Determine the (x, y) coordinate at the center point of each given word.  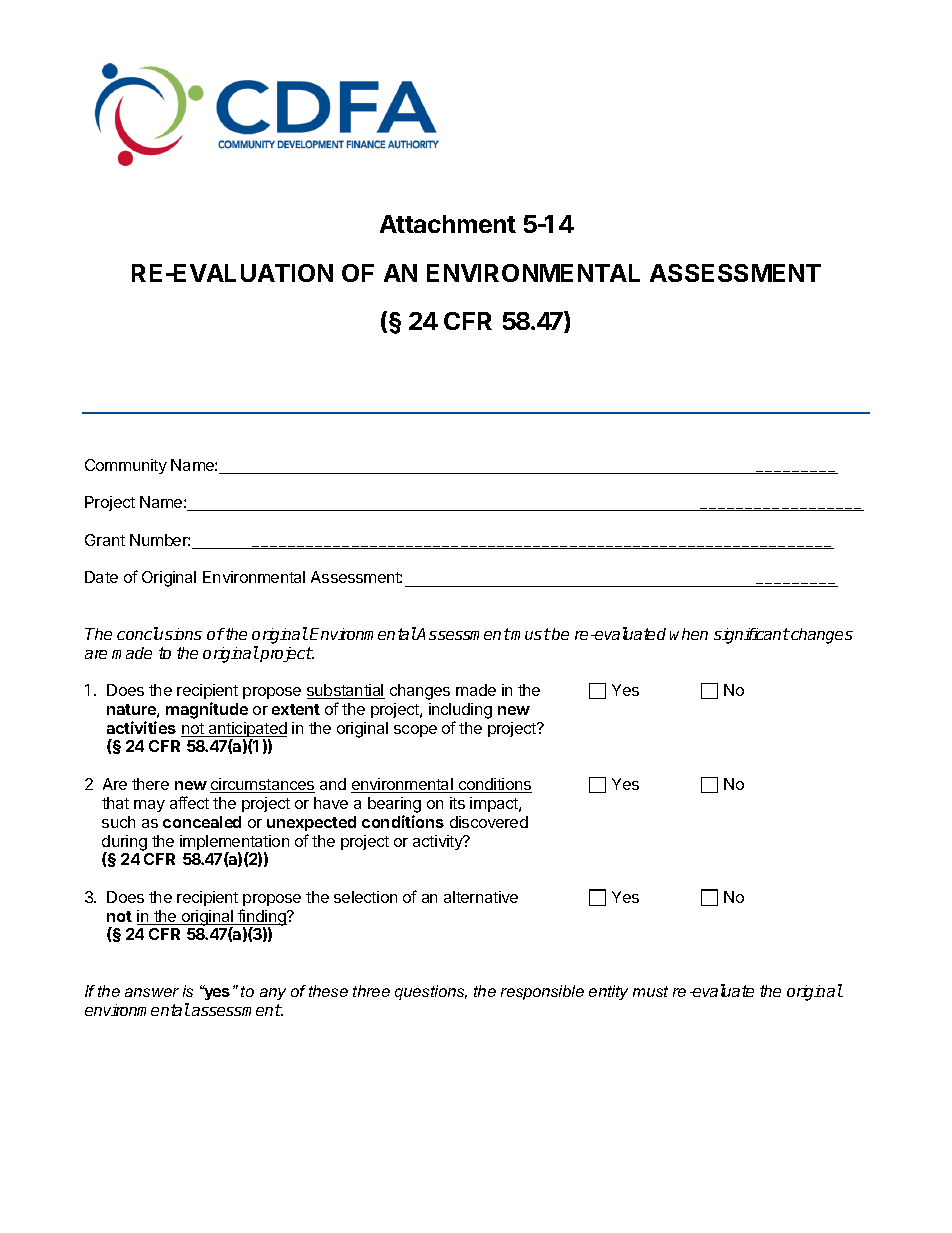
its (457, 803)
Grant (105, 540)
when (689, 634)
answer (152, 992)
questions (431, 992)
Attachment (448, 224)
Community (126, 466)
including (460, 712)
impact (495, 804)
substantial (346, 691)
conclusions (159, 633)
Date (101, 577)
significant (752, 636)
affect (189, 802)
